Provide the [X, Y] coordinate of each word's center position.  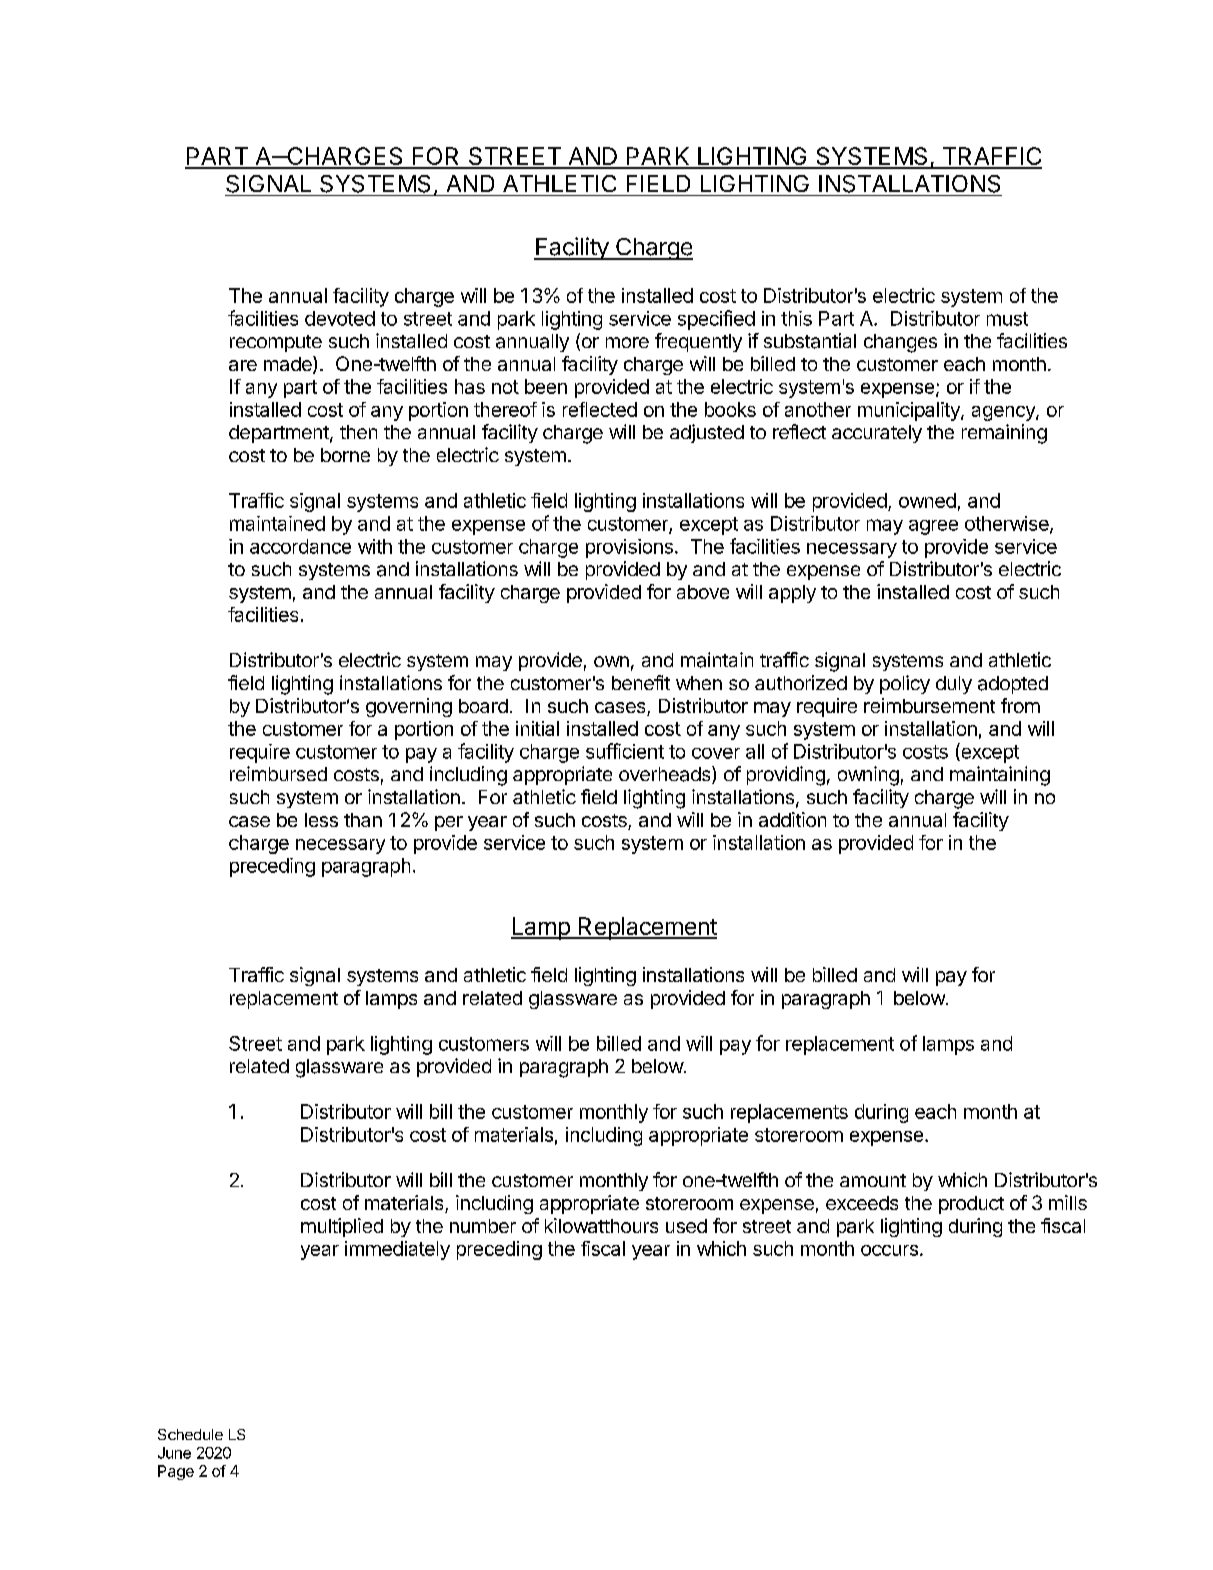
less [321, 820]
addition [792, 819]
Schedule [190, 1434]
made [289, 365]
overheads [666, 775]
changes [900, 343]
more [627, 342]
